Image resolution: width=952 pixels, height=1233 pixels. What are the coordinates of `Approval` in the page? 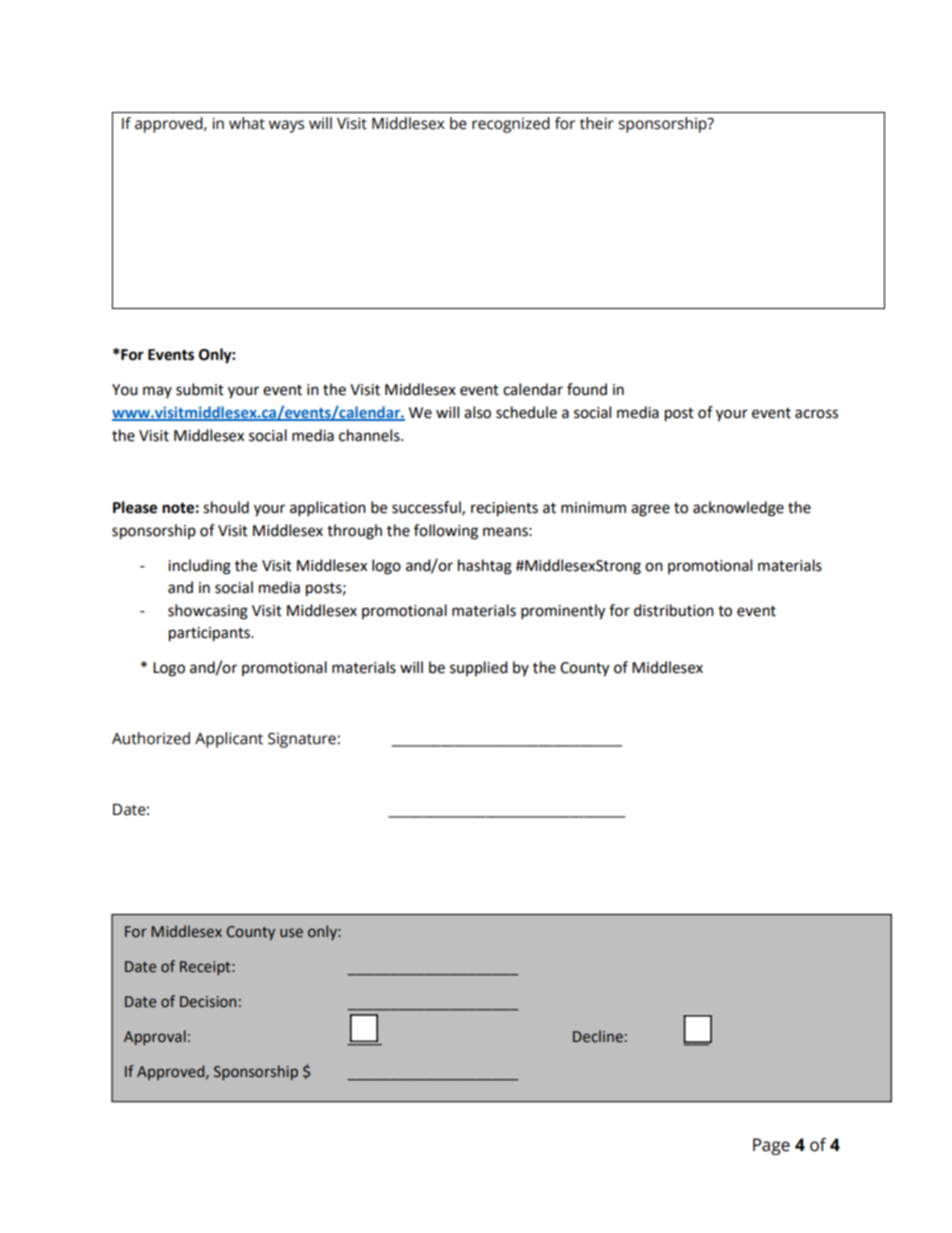 It's located at (155, 1037).
